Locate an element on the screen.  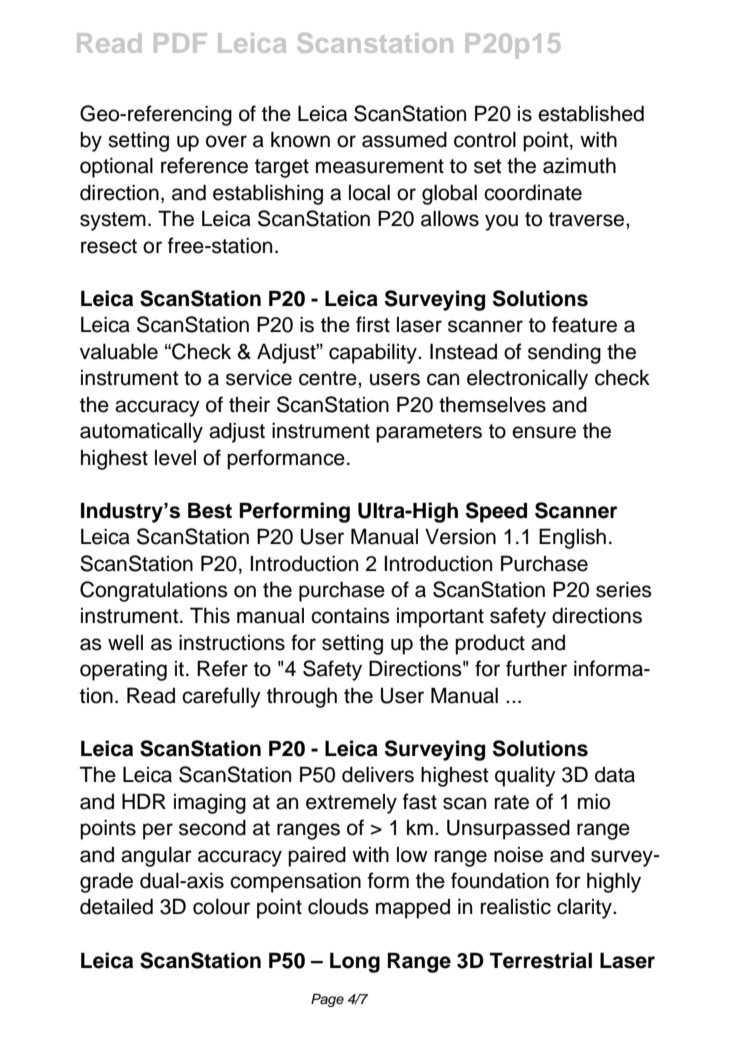
assumed is located at coordinates (404, 139).
